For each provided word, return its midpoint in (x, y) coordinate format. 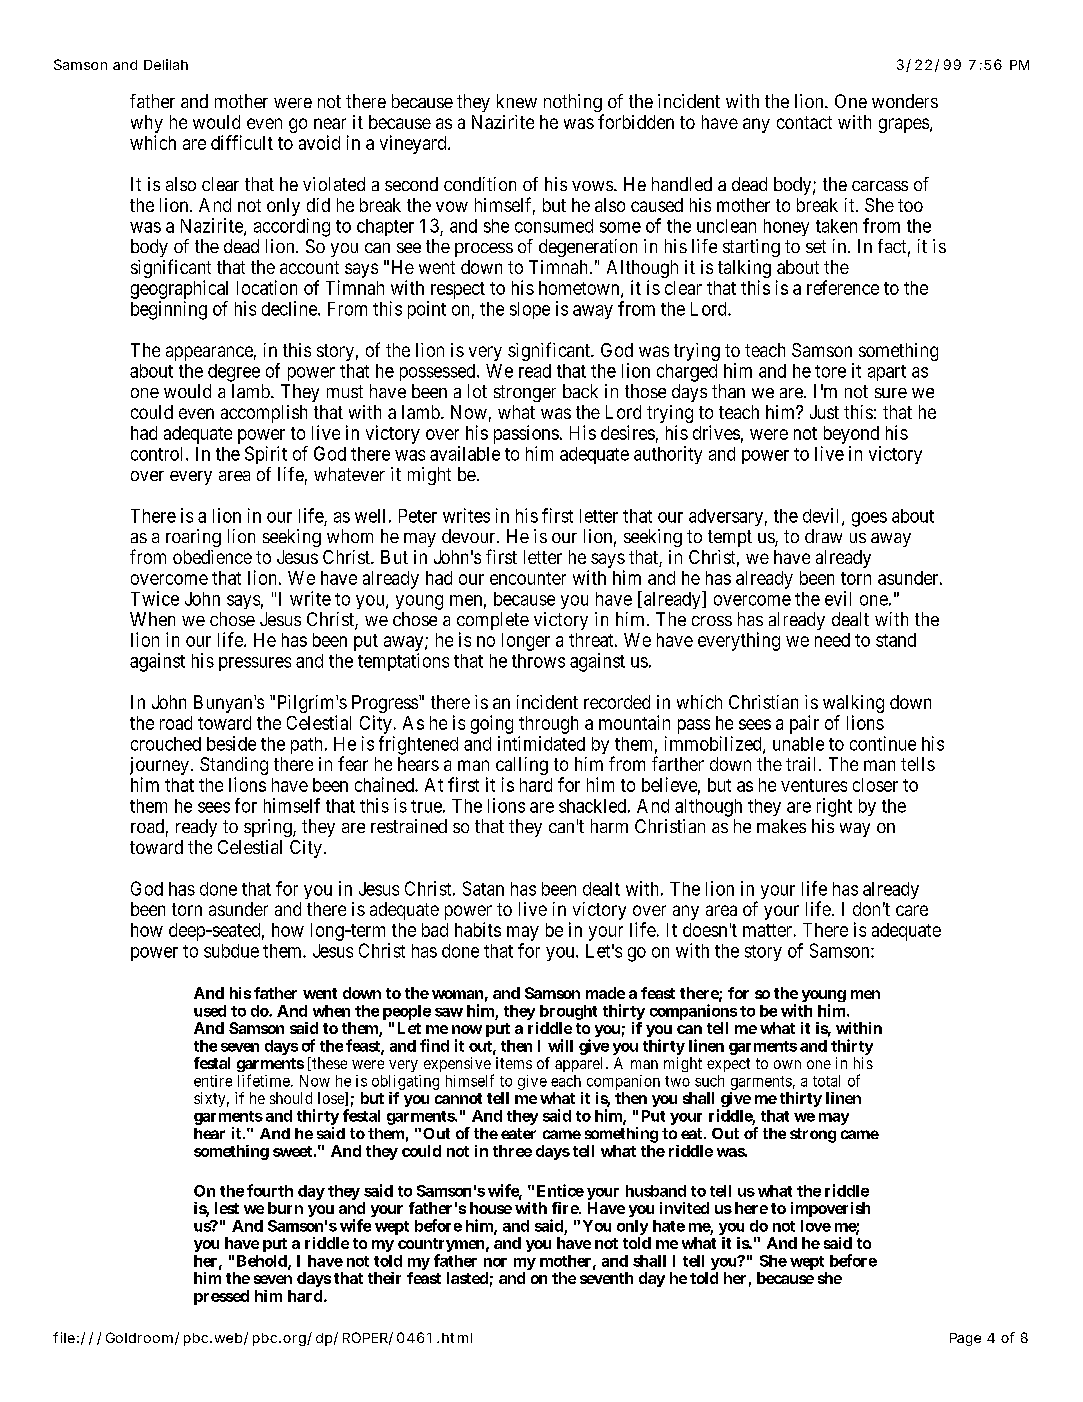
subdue (231, 951)
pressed (221, 1297)
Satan (483, 888)
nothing (574, 104)
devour (470, 536)
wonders (905, 101)
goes (869, 519)
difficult (242, 142)
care (912, 910)
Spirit (266, 455)
